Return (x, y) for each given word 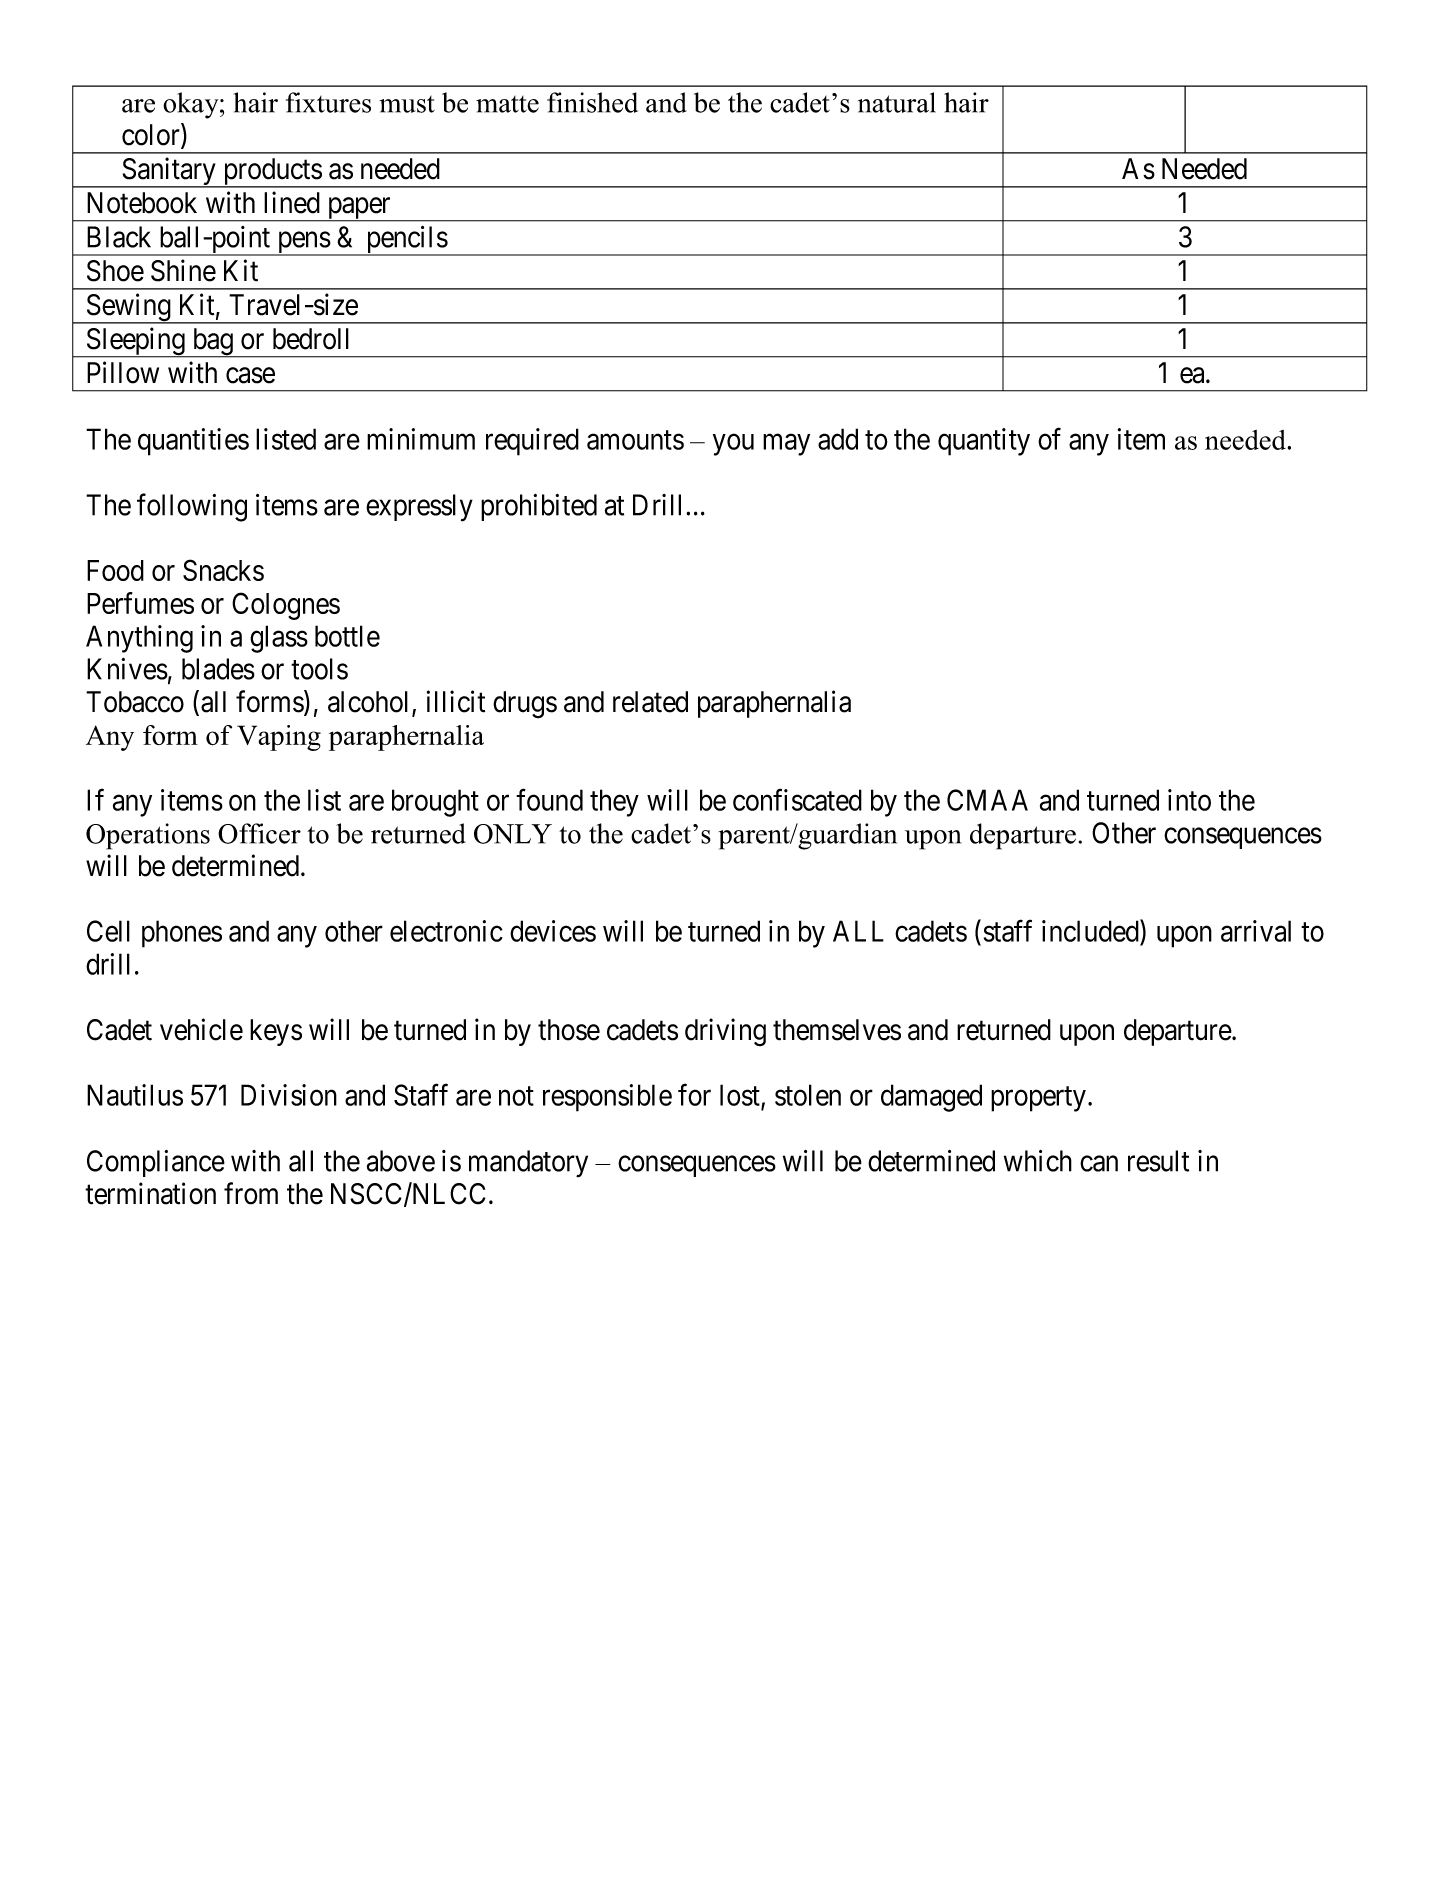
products (272, 173)
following (192, 507)
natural (897, 102)
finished (592, 102)
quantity (984, 442)
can (1099, 1164)
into (1189, 800)
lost (741, 1096)
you (733, 445)
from (251, 1193)
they (614, 803)
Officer (259, 833)
